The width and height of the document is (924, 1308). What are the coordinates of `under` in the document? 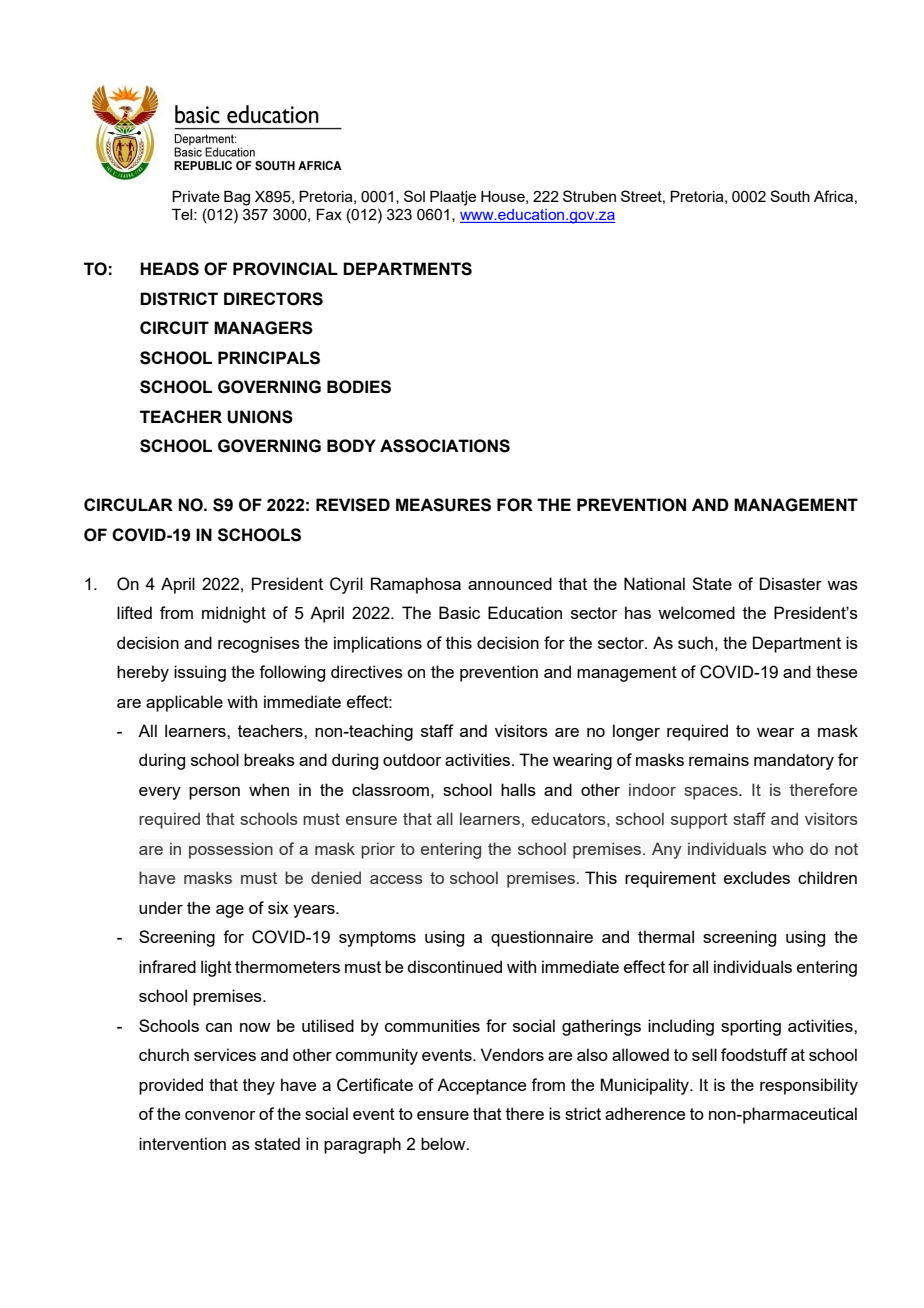 It's located at (161, 907).
